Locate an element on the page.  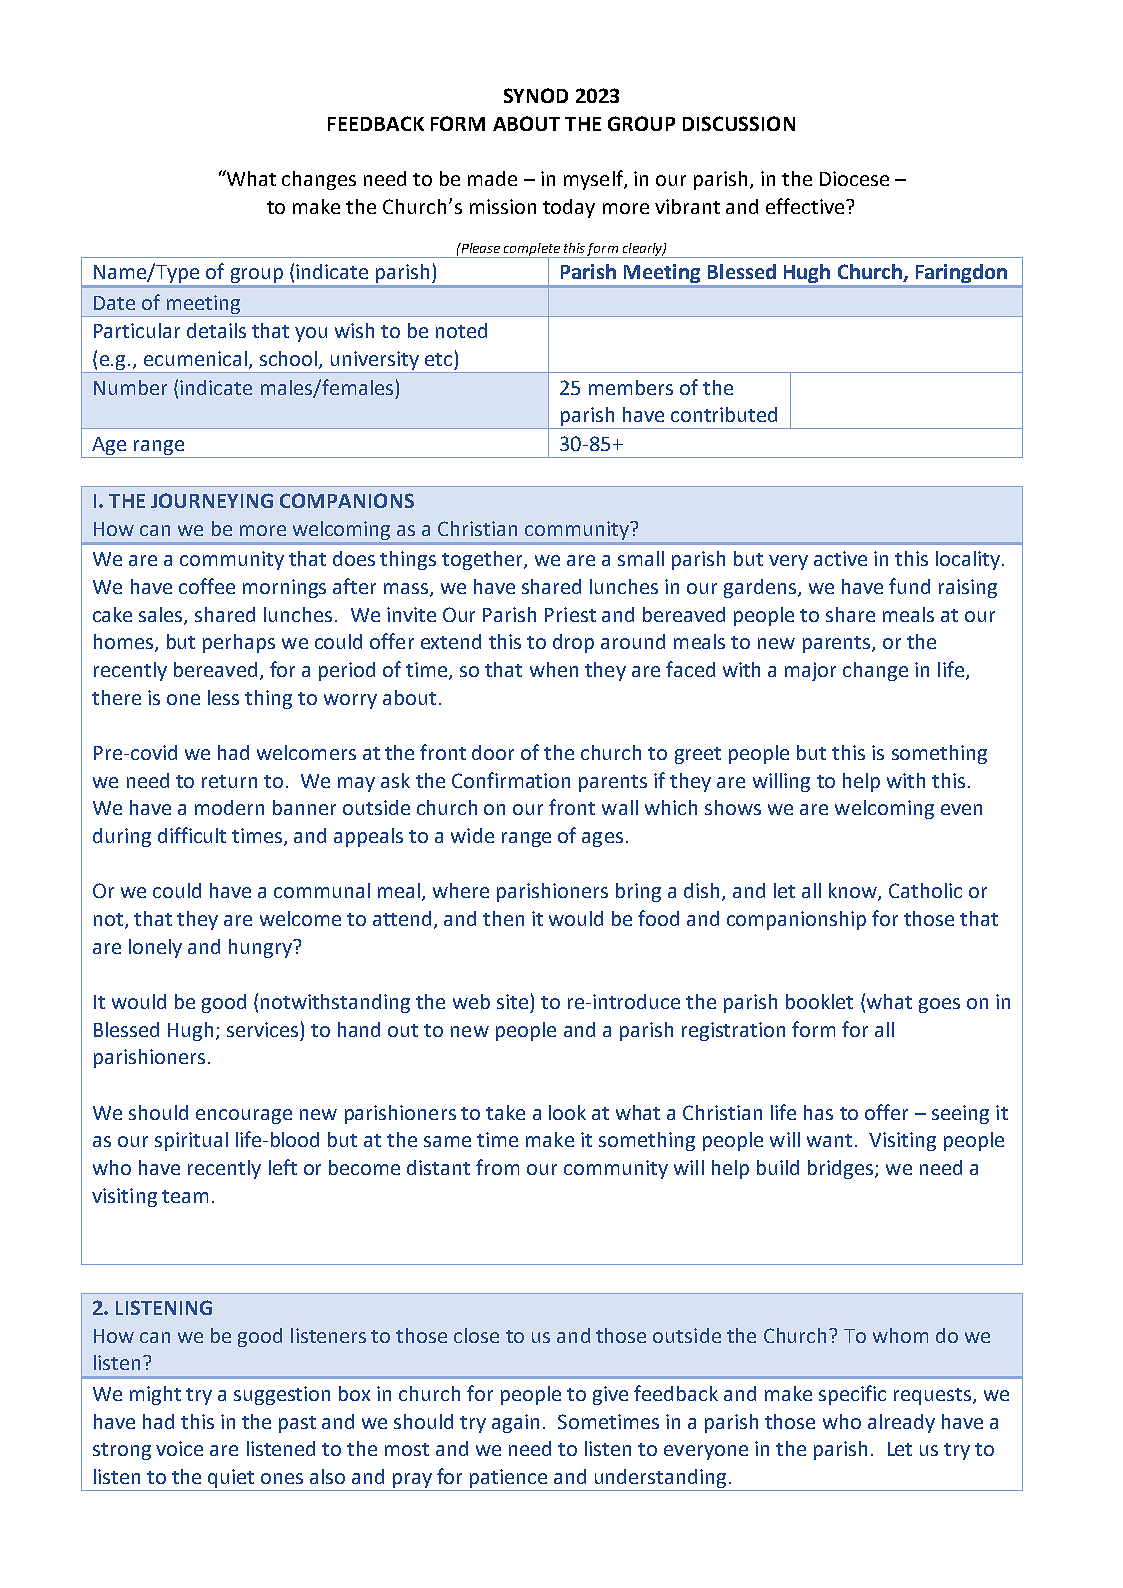
active is located at coordinates (840, 558).
